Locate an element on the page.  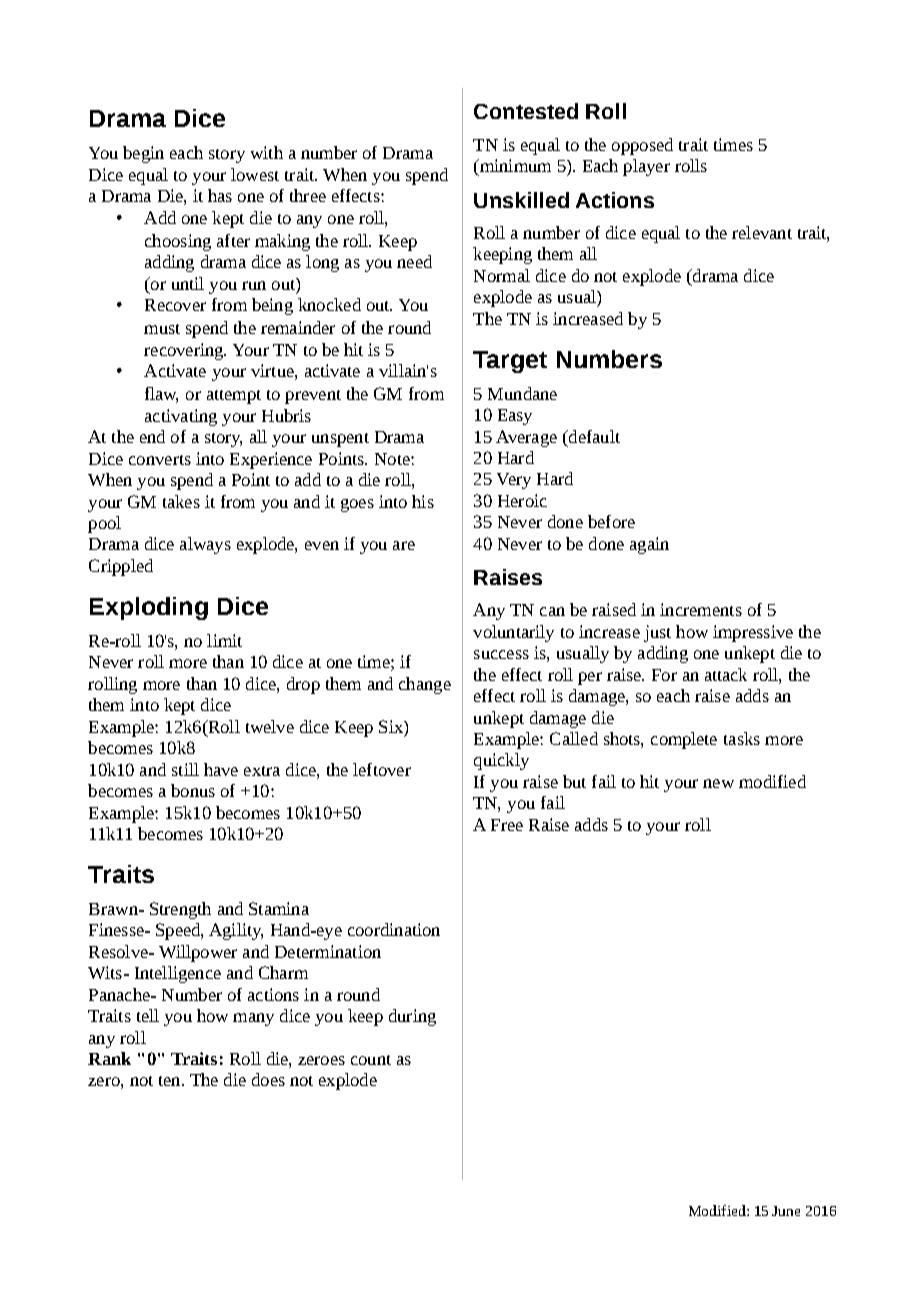
new is located at coordinates (718, 783).
